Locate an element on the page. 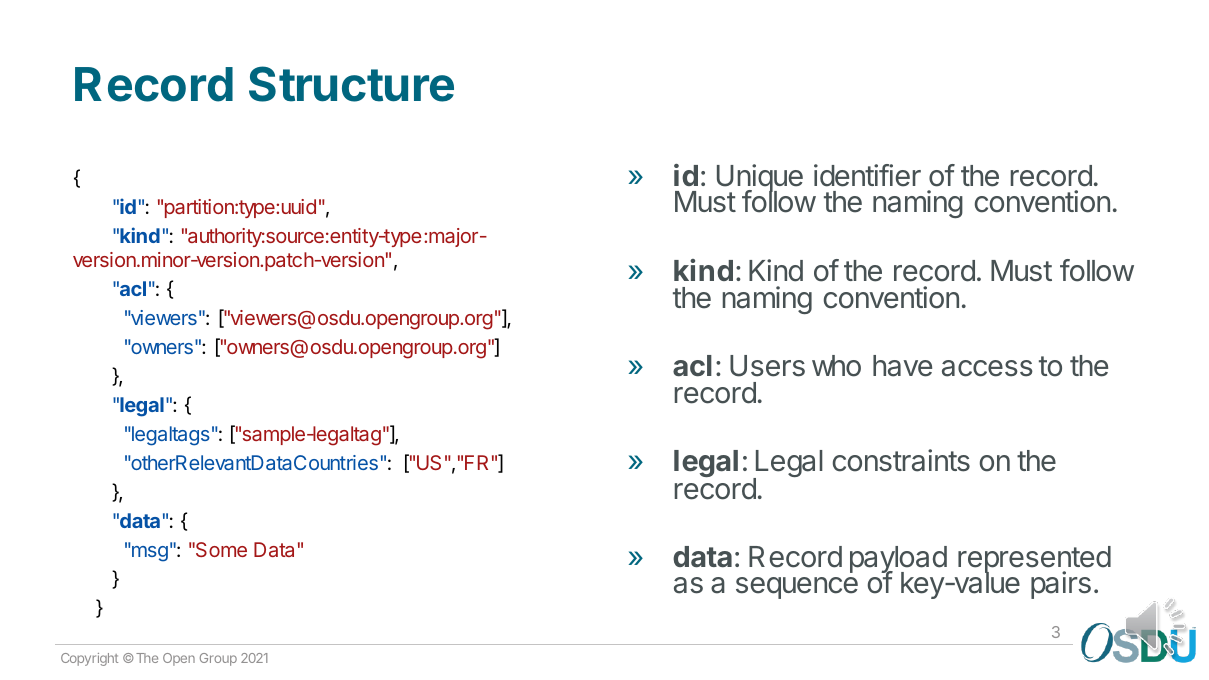 The image size is (1209, 680). Users is located at coordinates (767, 366).
